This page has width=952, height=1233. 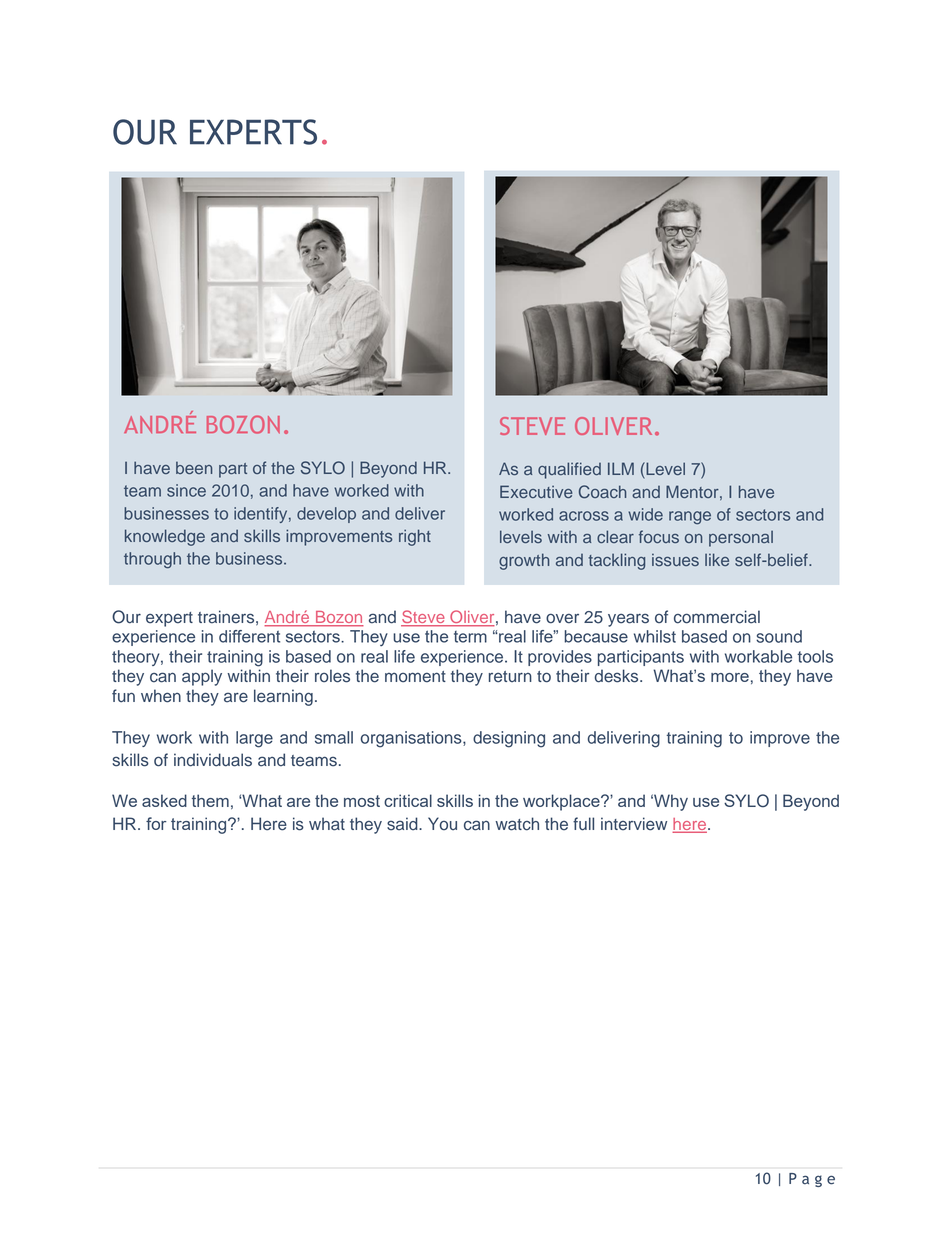 I want to click on Executive, so click(x=536, y=491).
